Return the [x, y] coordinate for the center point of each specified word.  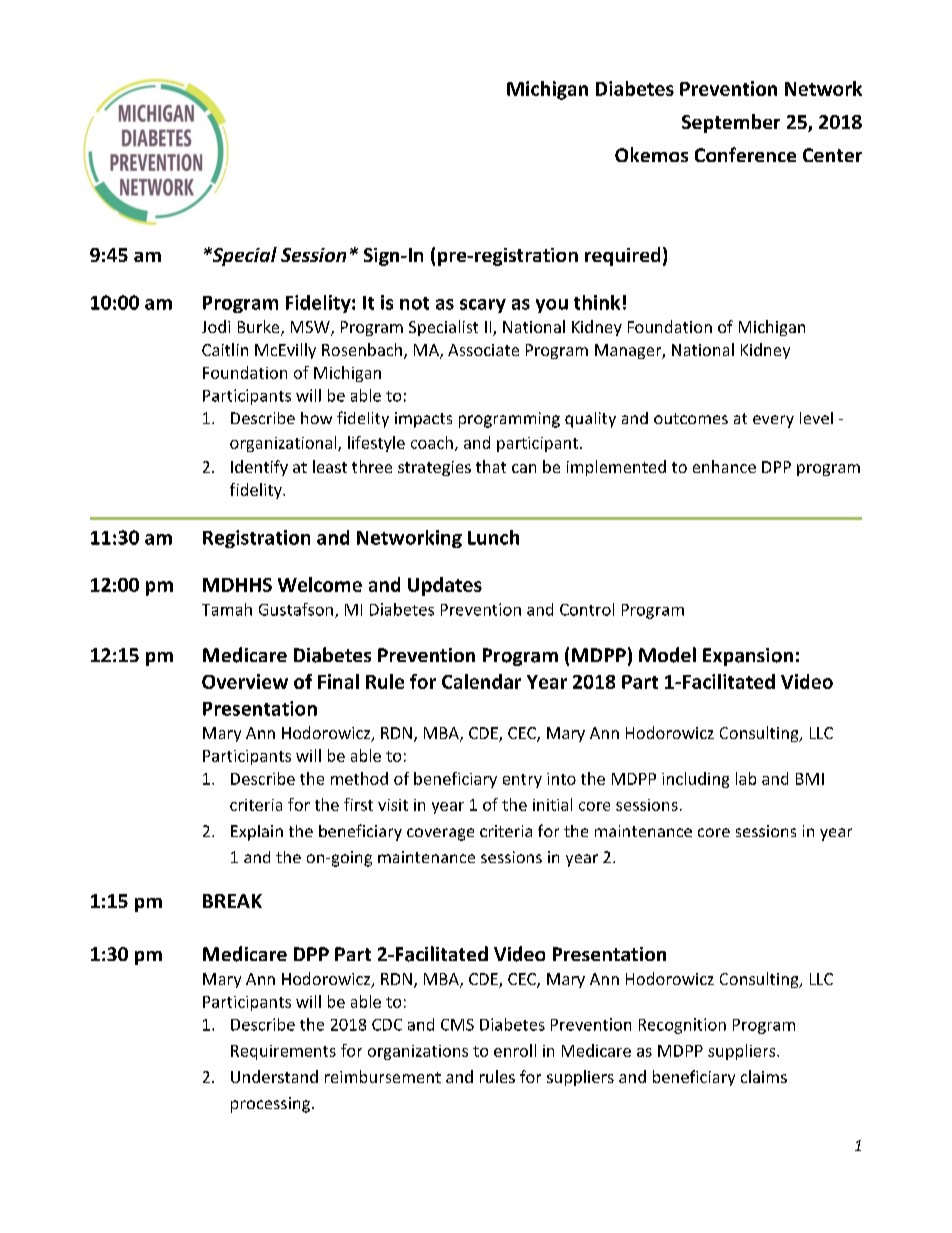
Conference [745, 154]
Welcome [320, 584]
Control [587, 609]
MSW [311, 328]
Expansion [748, 657]
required [622, 256]
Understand [274, 1076]
